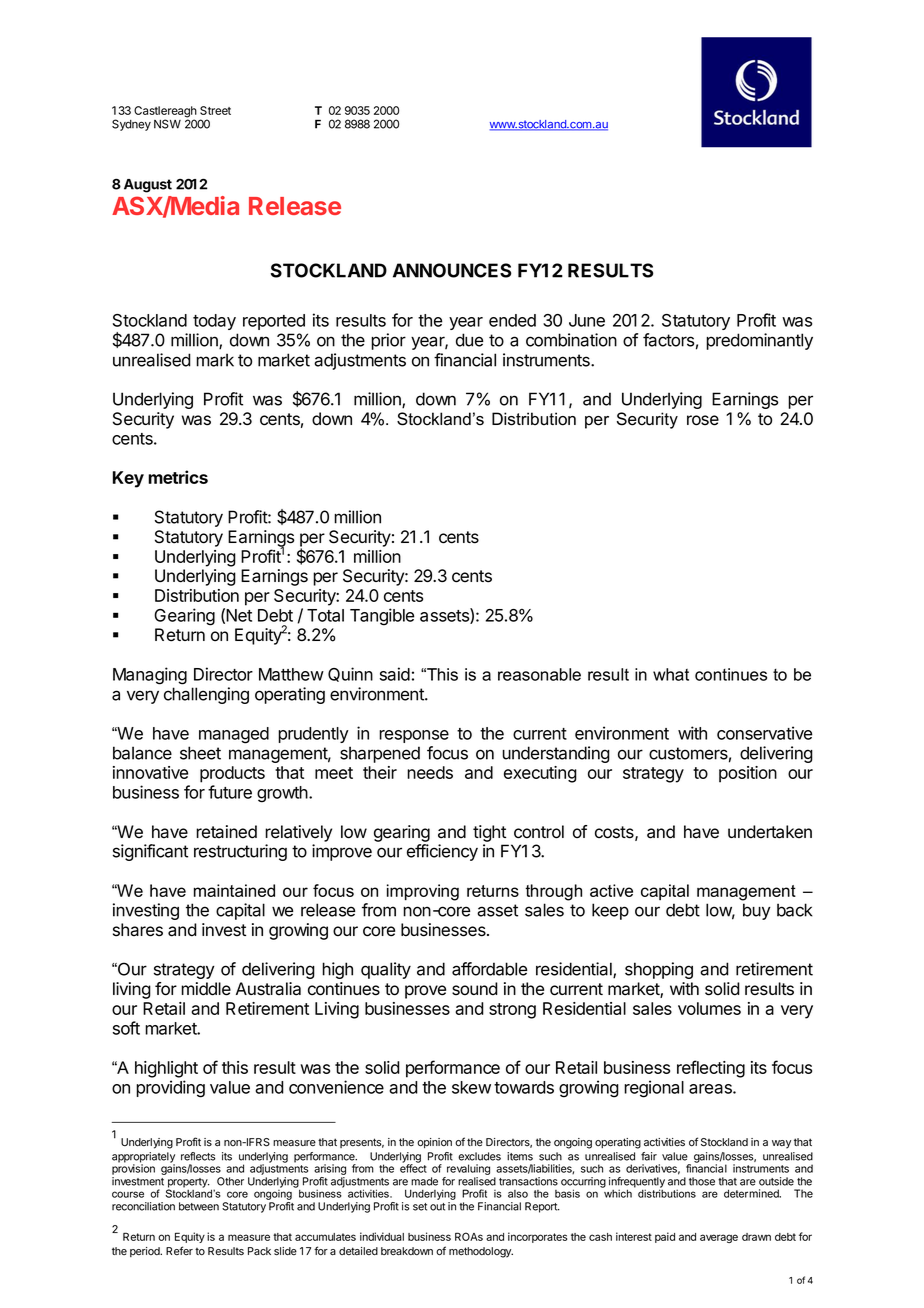 The height and width of the document is (1308, 924). I want to click on said, so click(395, 674).
